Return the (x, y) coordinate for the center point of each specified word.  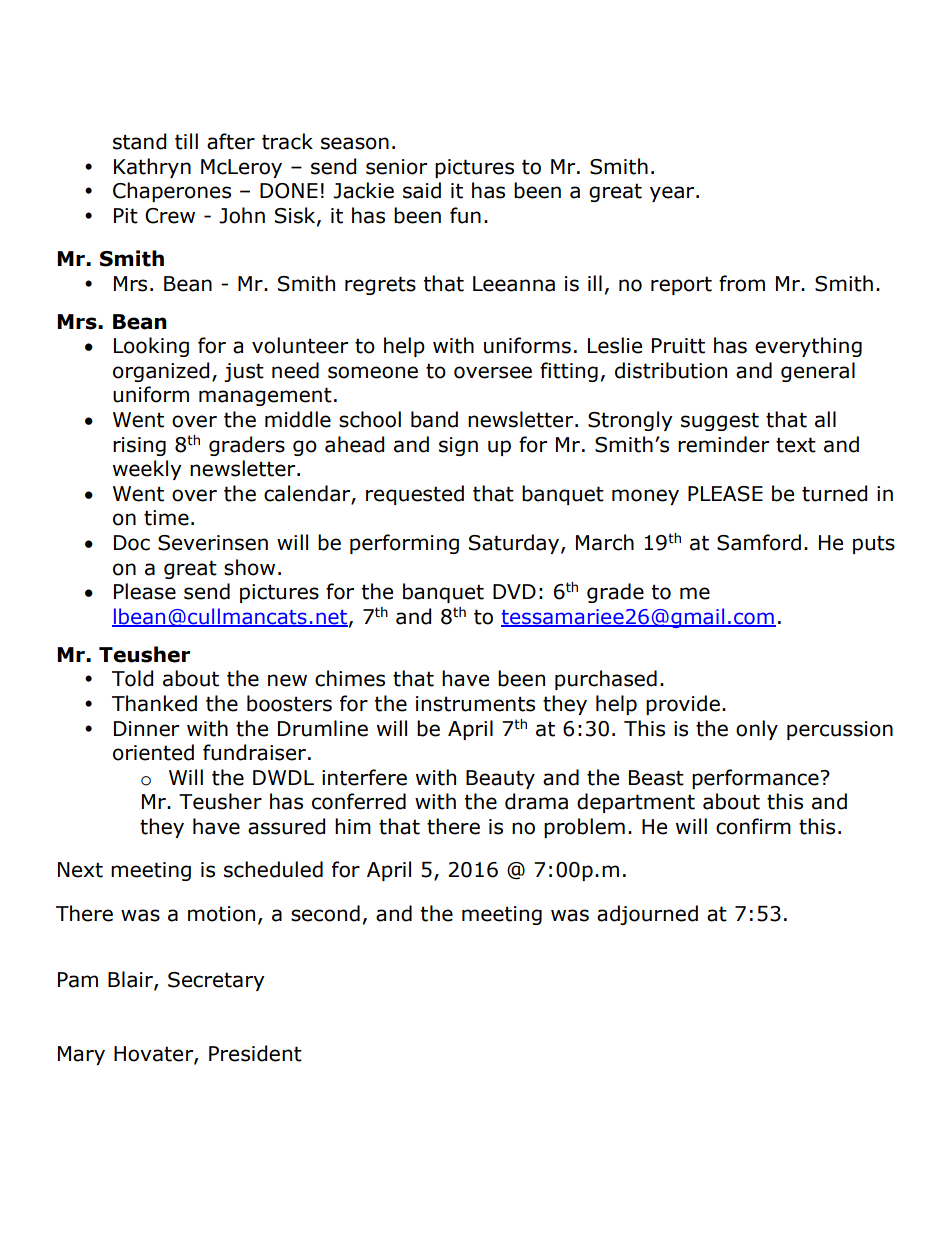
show (249, 567)
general (818, 372)
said (422, 190)
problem (584, 828)
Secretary (216, 981)
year (673, 194)
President (255, 1053)
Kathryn (152, 168)
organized (161, 372)
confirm (753, 826)
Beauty (500, 779)
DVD (514, 591)
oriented (153, 752)
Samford (759, 542)
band (434, 419)
